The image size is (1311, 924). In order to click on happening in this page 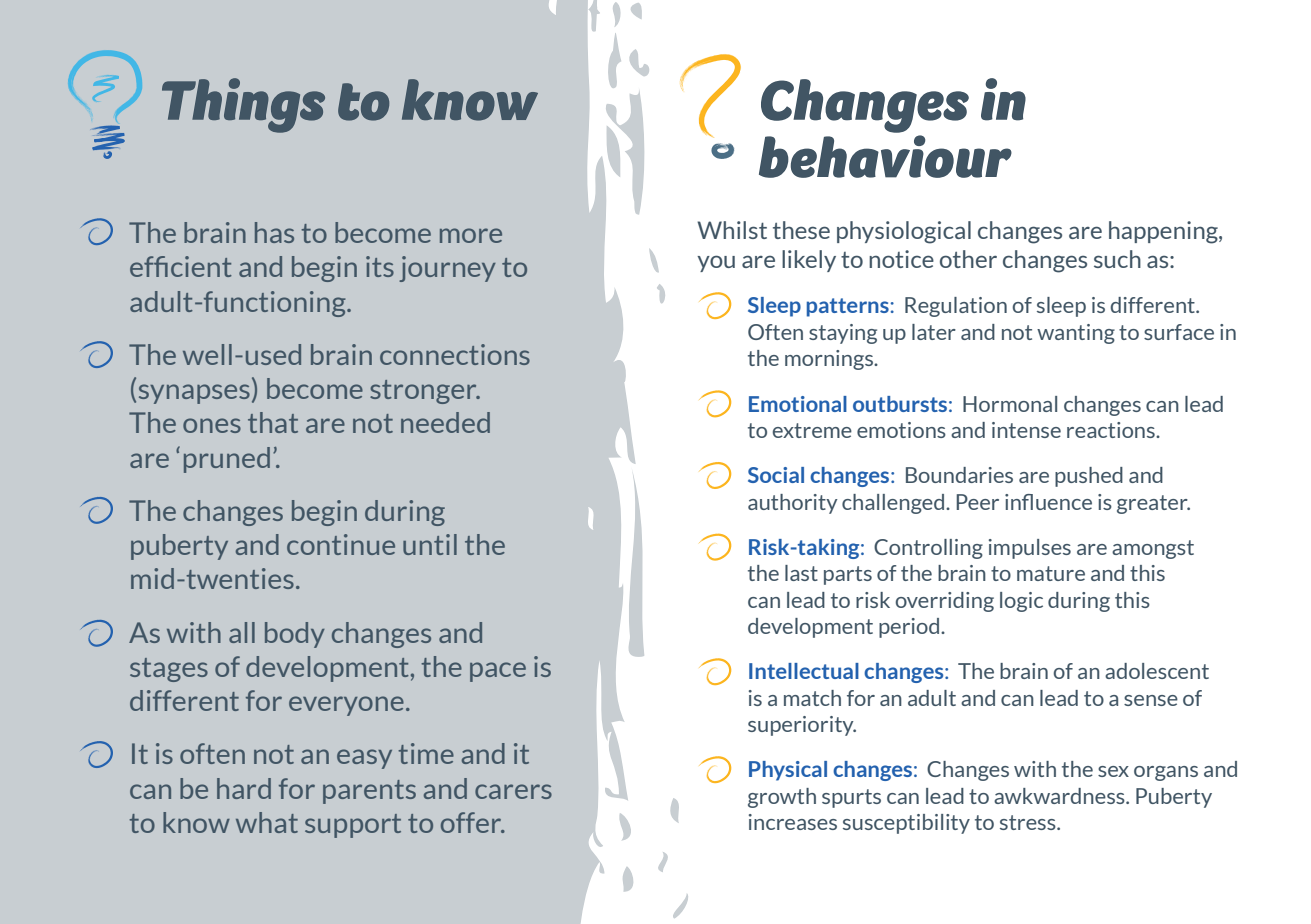, I will do `click(1164, 232)`.
